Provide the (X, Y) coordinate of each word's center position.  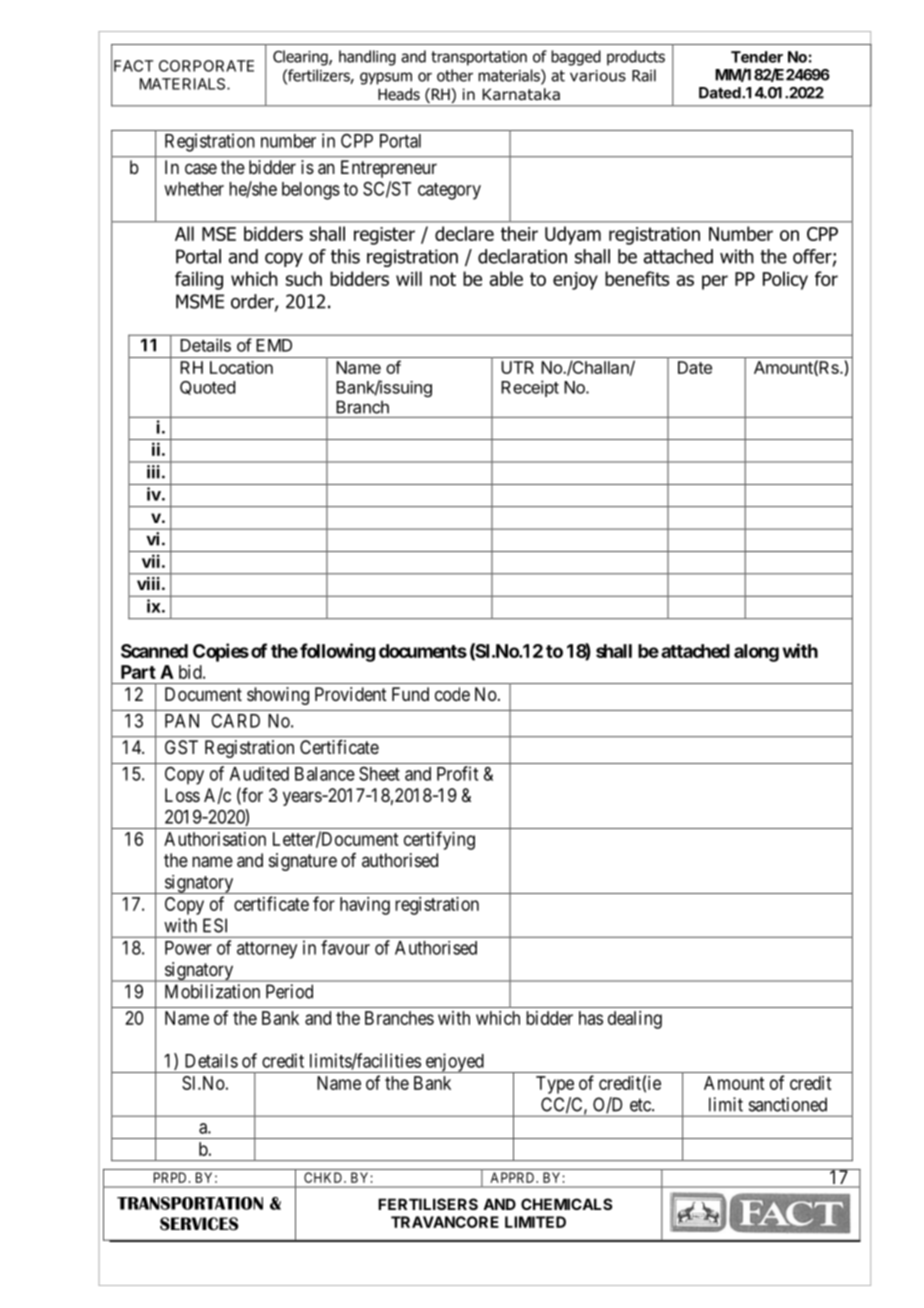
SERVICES (199, 1224)
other (455, 75)
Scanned (154, 651)
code (452, 694)
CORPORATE (206, 66)
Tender (757, 57)
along (756, 653)
